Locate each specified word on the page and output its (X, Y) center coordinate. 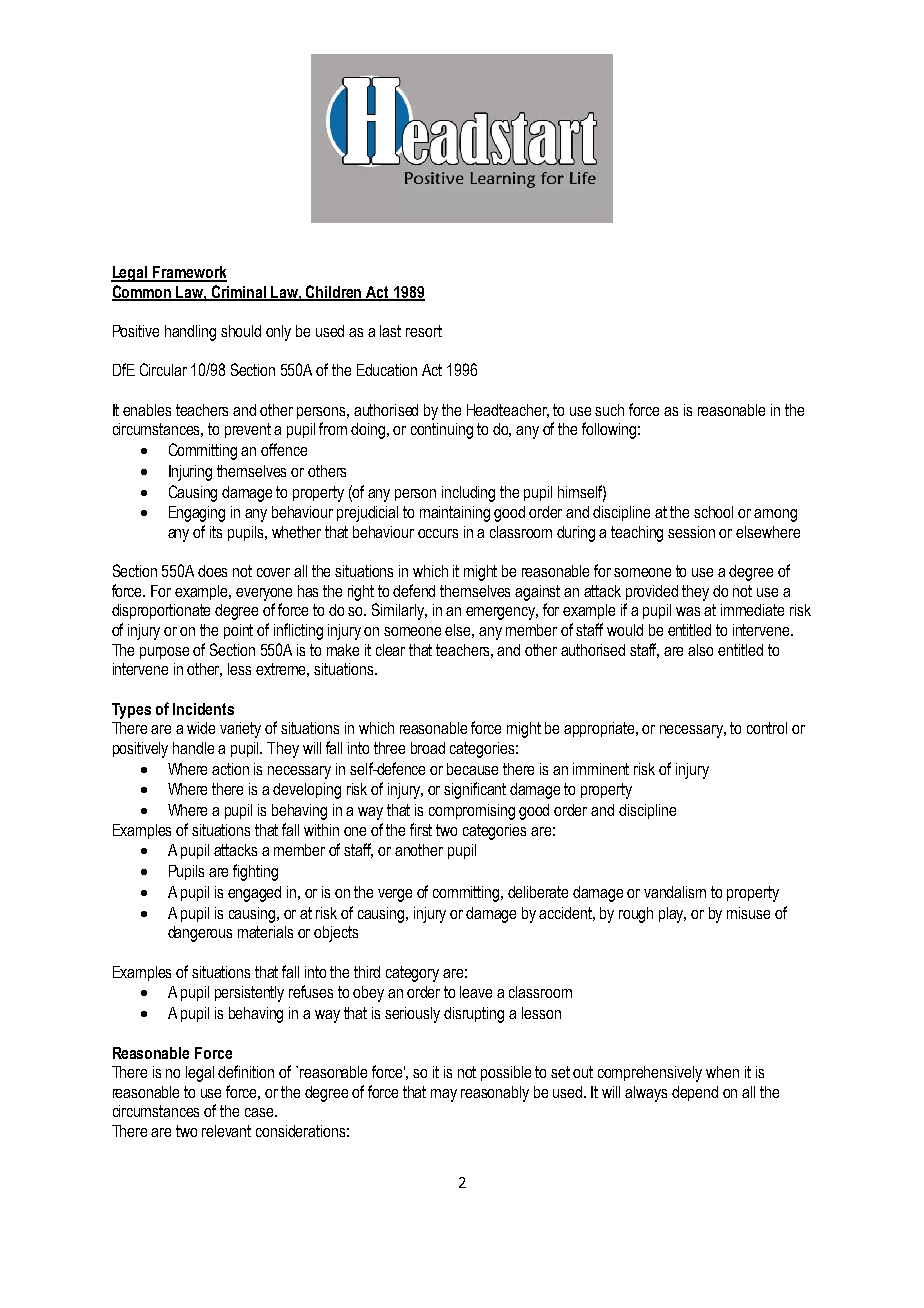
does (212, 571)
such (609, 410)
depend (695, 1093)
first (421, 829)
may (444, 1095)
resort (424, 331)
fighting (255, 872)
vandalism (675, 892)
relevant (226, 1131)
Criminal (239, 293)
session (691, 532)
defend (414, 590)
